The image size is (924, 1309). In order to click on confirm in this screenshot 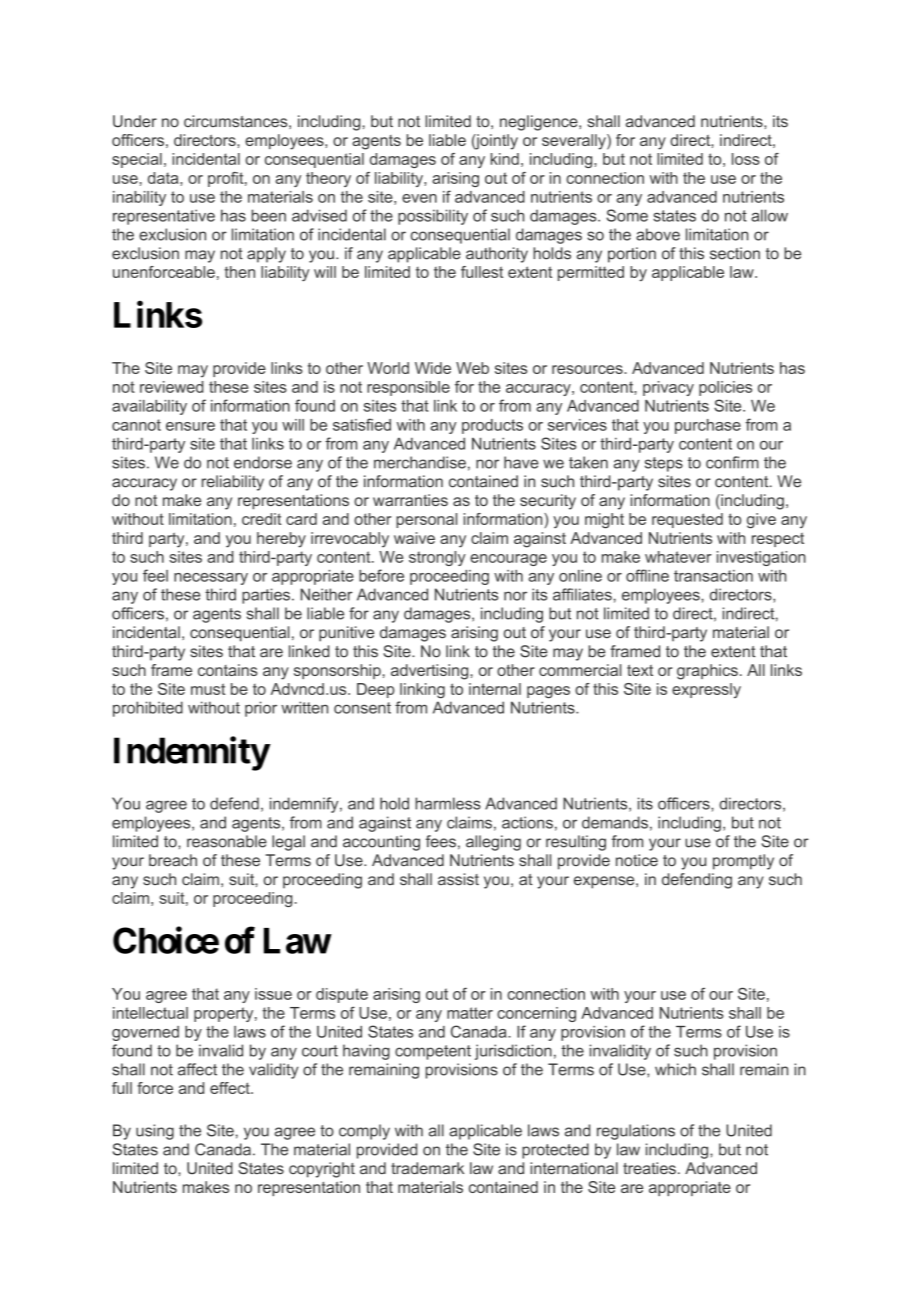, I will do `click(732, 462)`.
